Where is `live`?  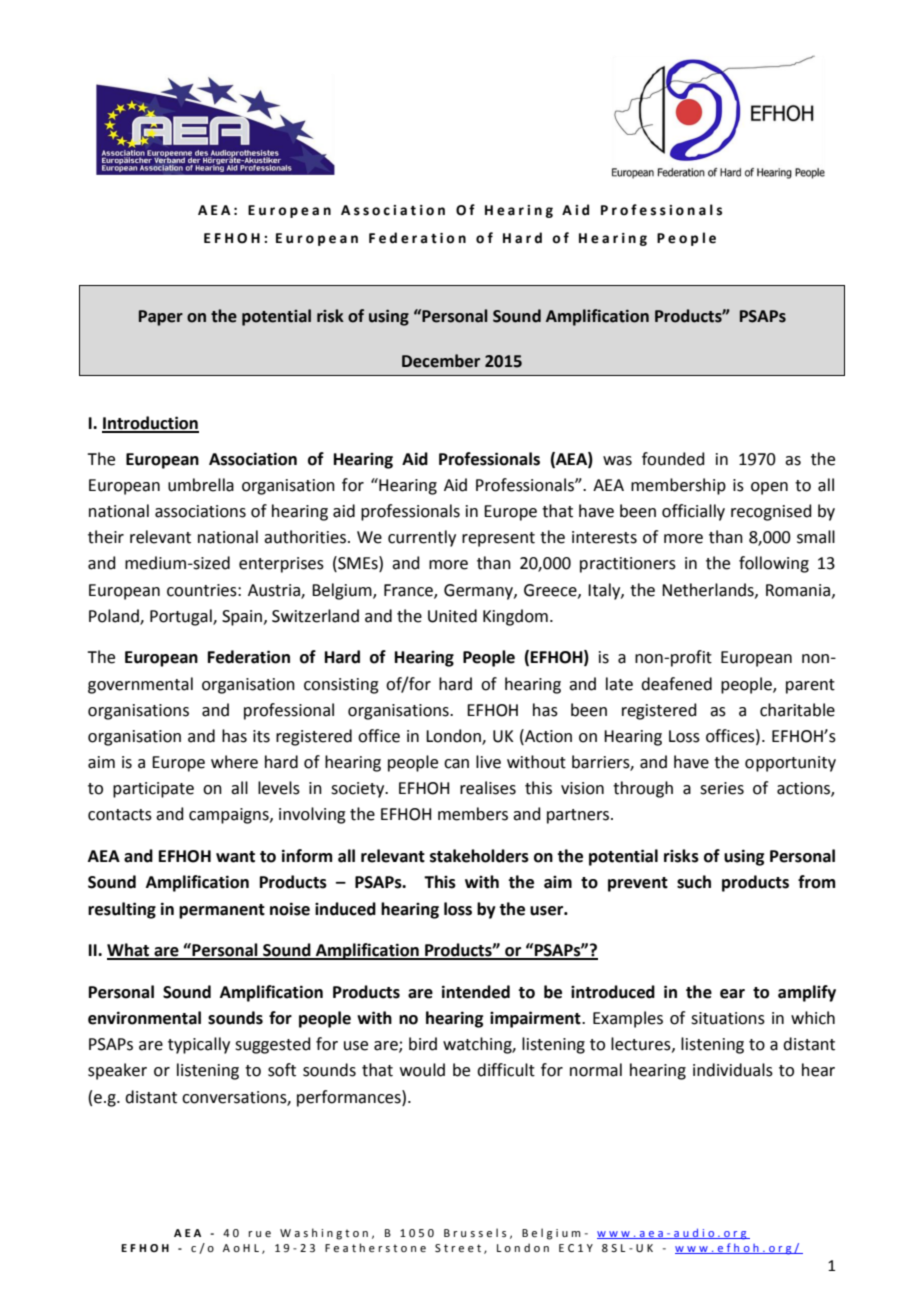 live is located at coordinates (488, 762).
